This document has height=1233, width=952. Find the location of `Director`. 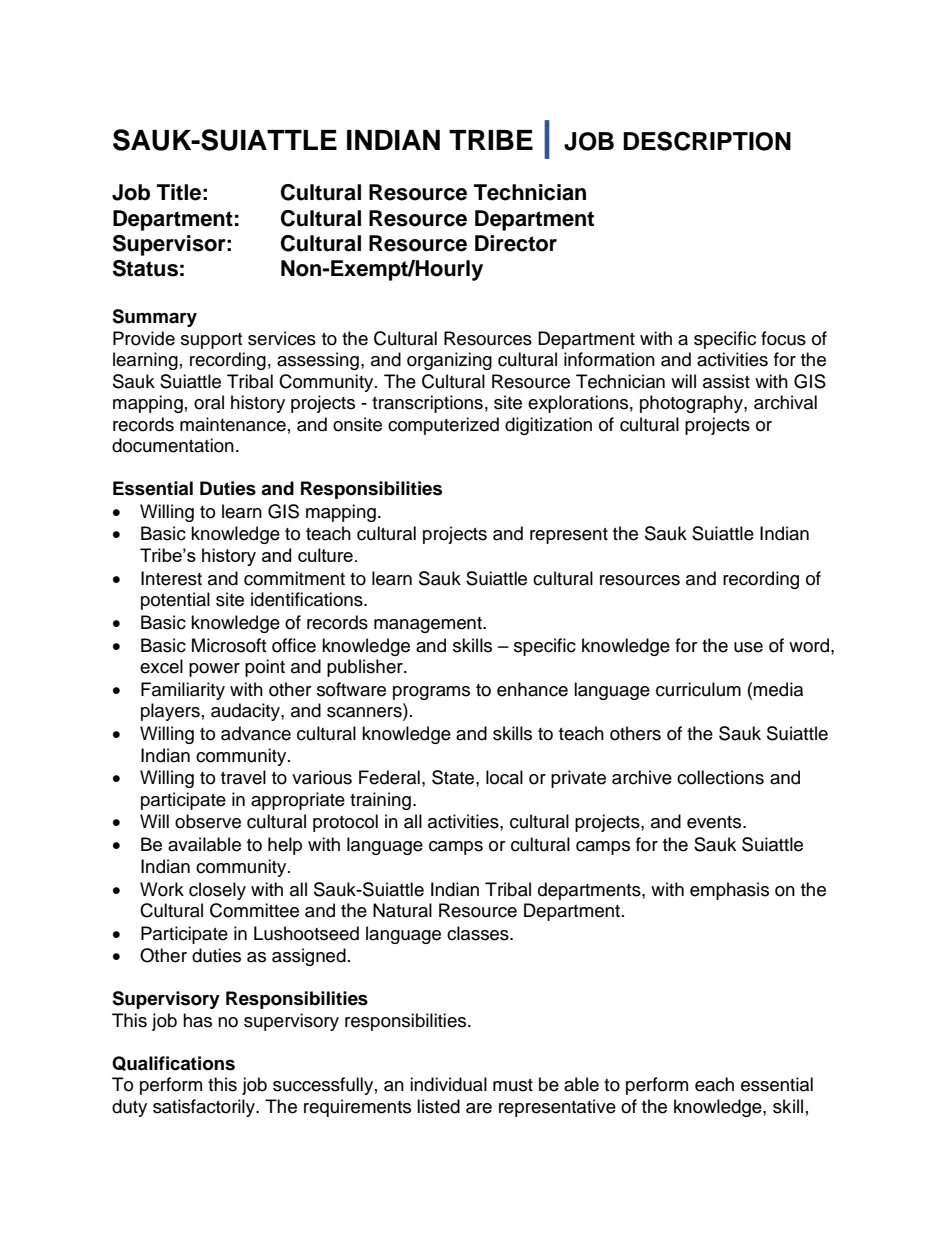

Director is located at coordinates (516, 243).
